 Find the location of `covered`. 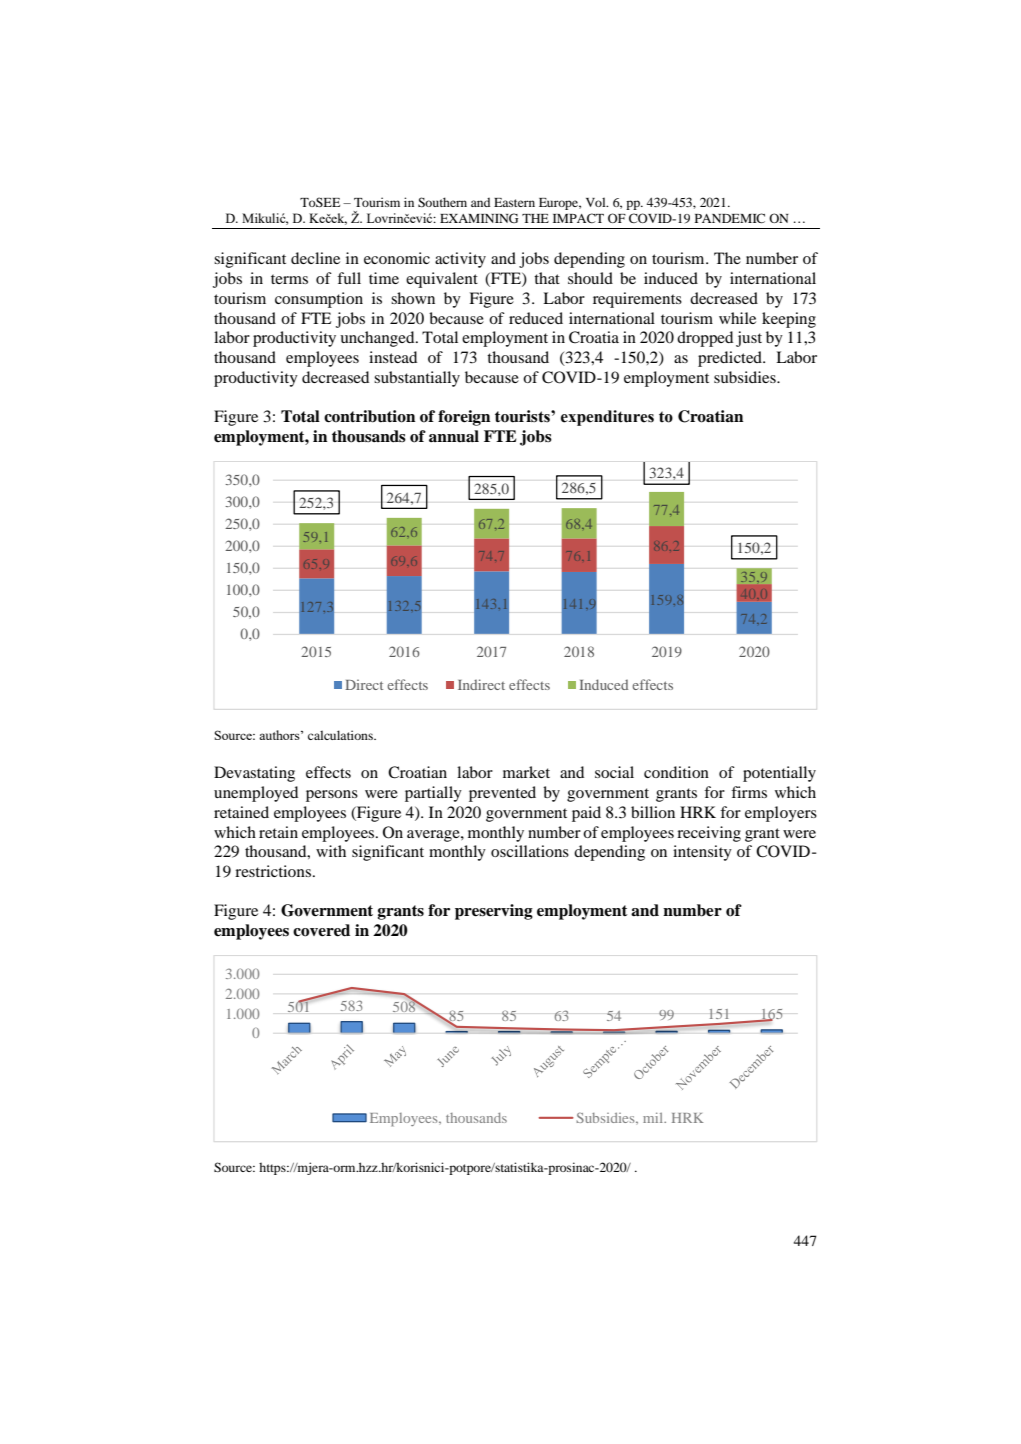

covered is located at coordinates (321, 930).
